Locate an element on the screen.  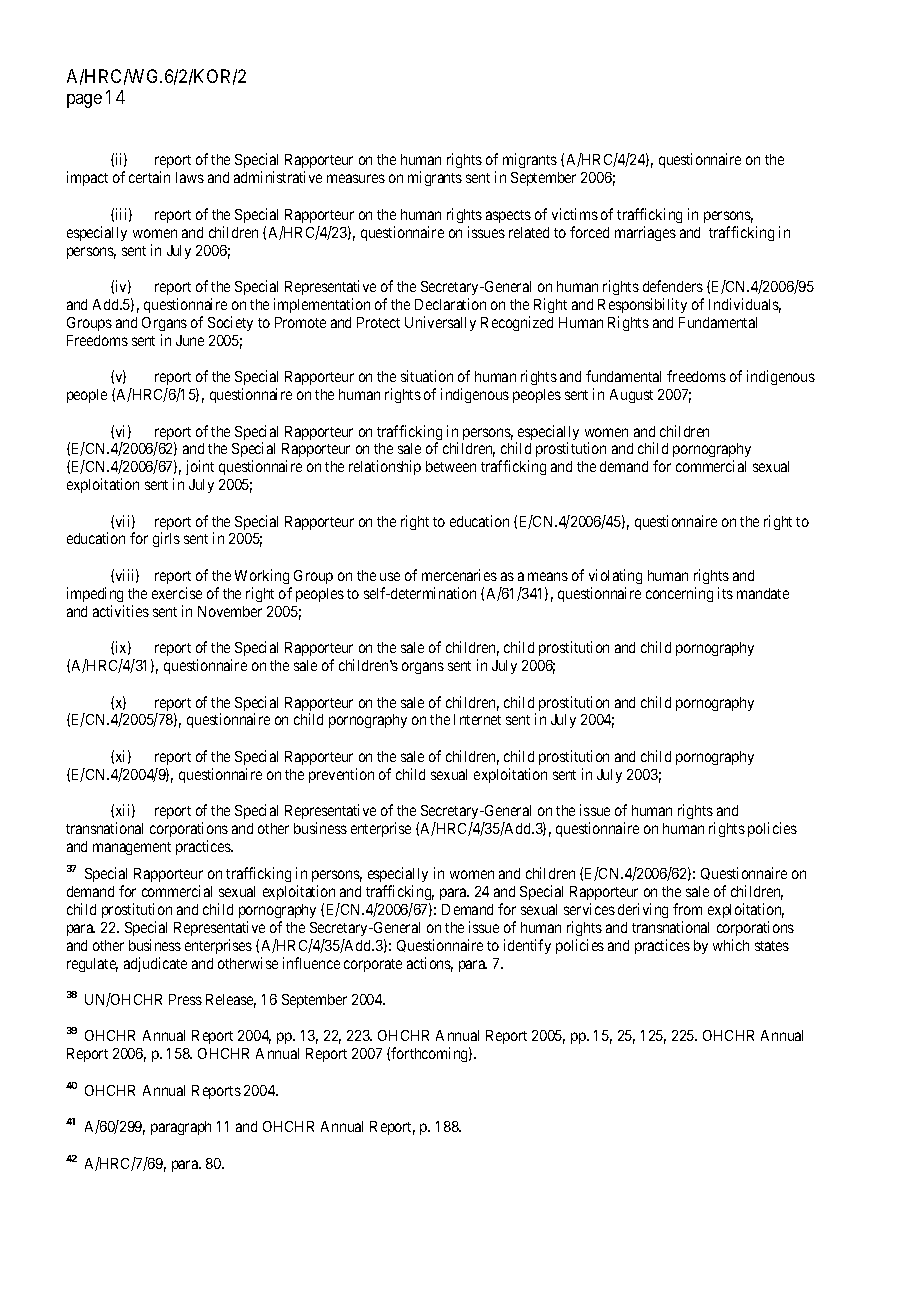
mercenaries is located at coordinates (459, 575).
